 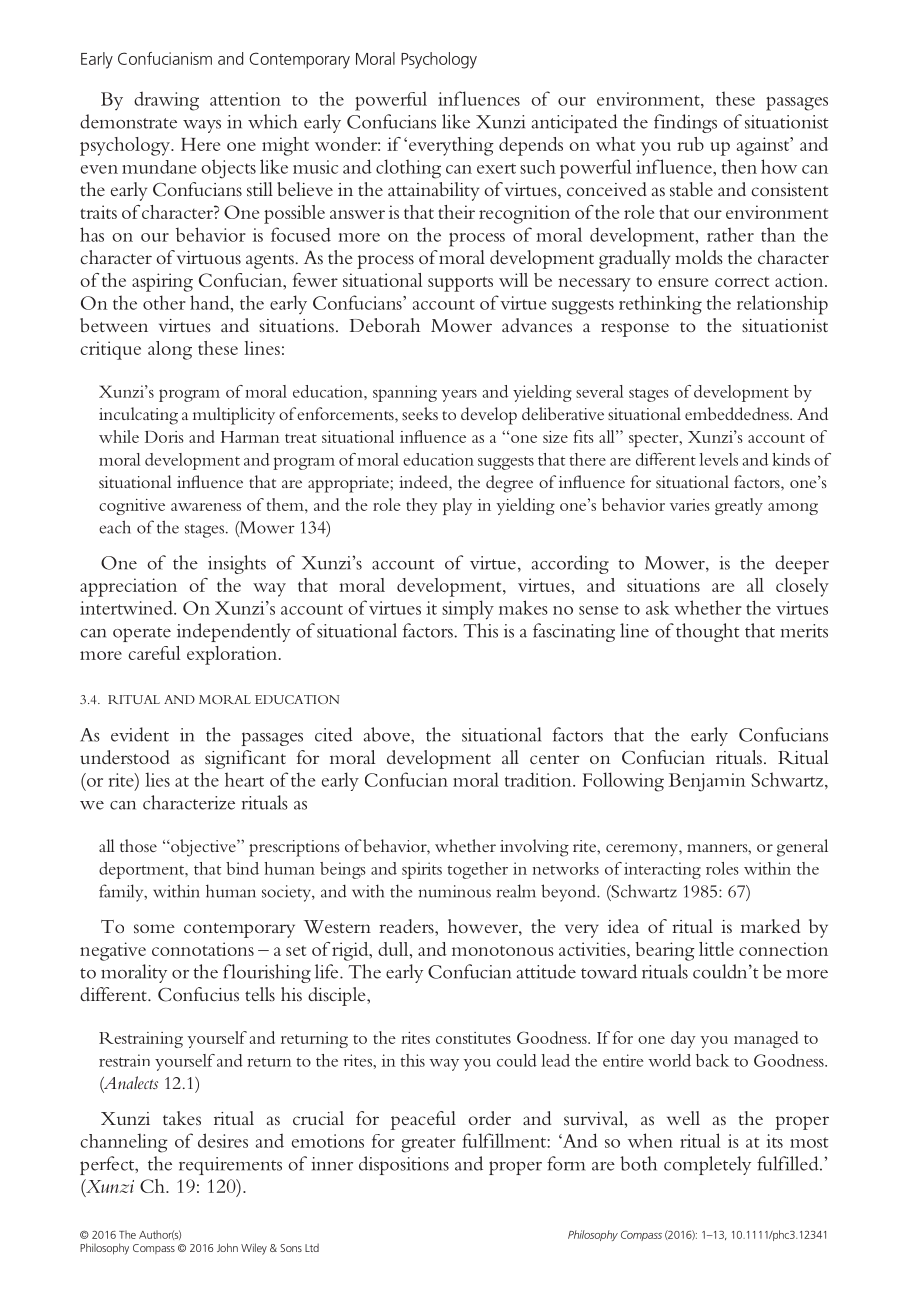 What do you see at coordinates (128, 587) in the screenshot?
I see `appreciation` at bounding box center [128, 587].
